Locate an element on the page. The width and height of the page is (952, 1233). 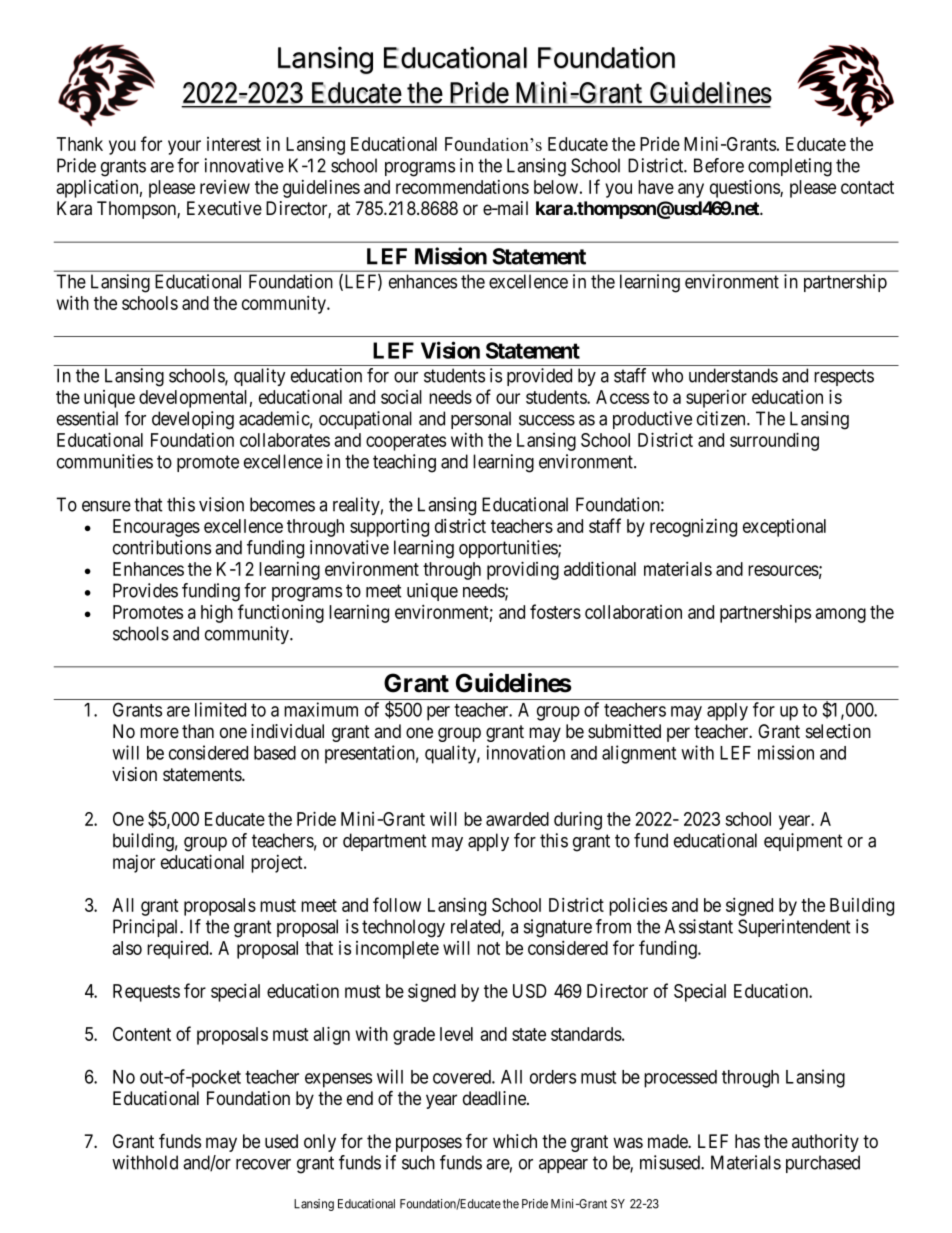
more is located at coordinates (159, 733).
